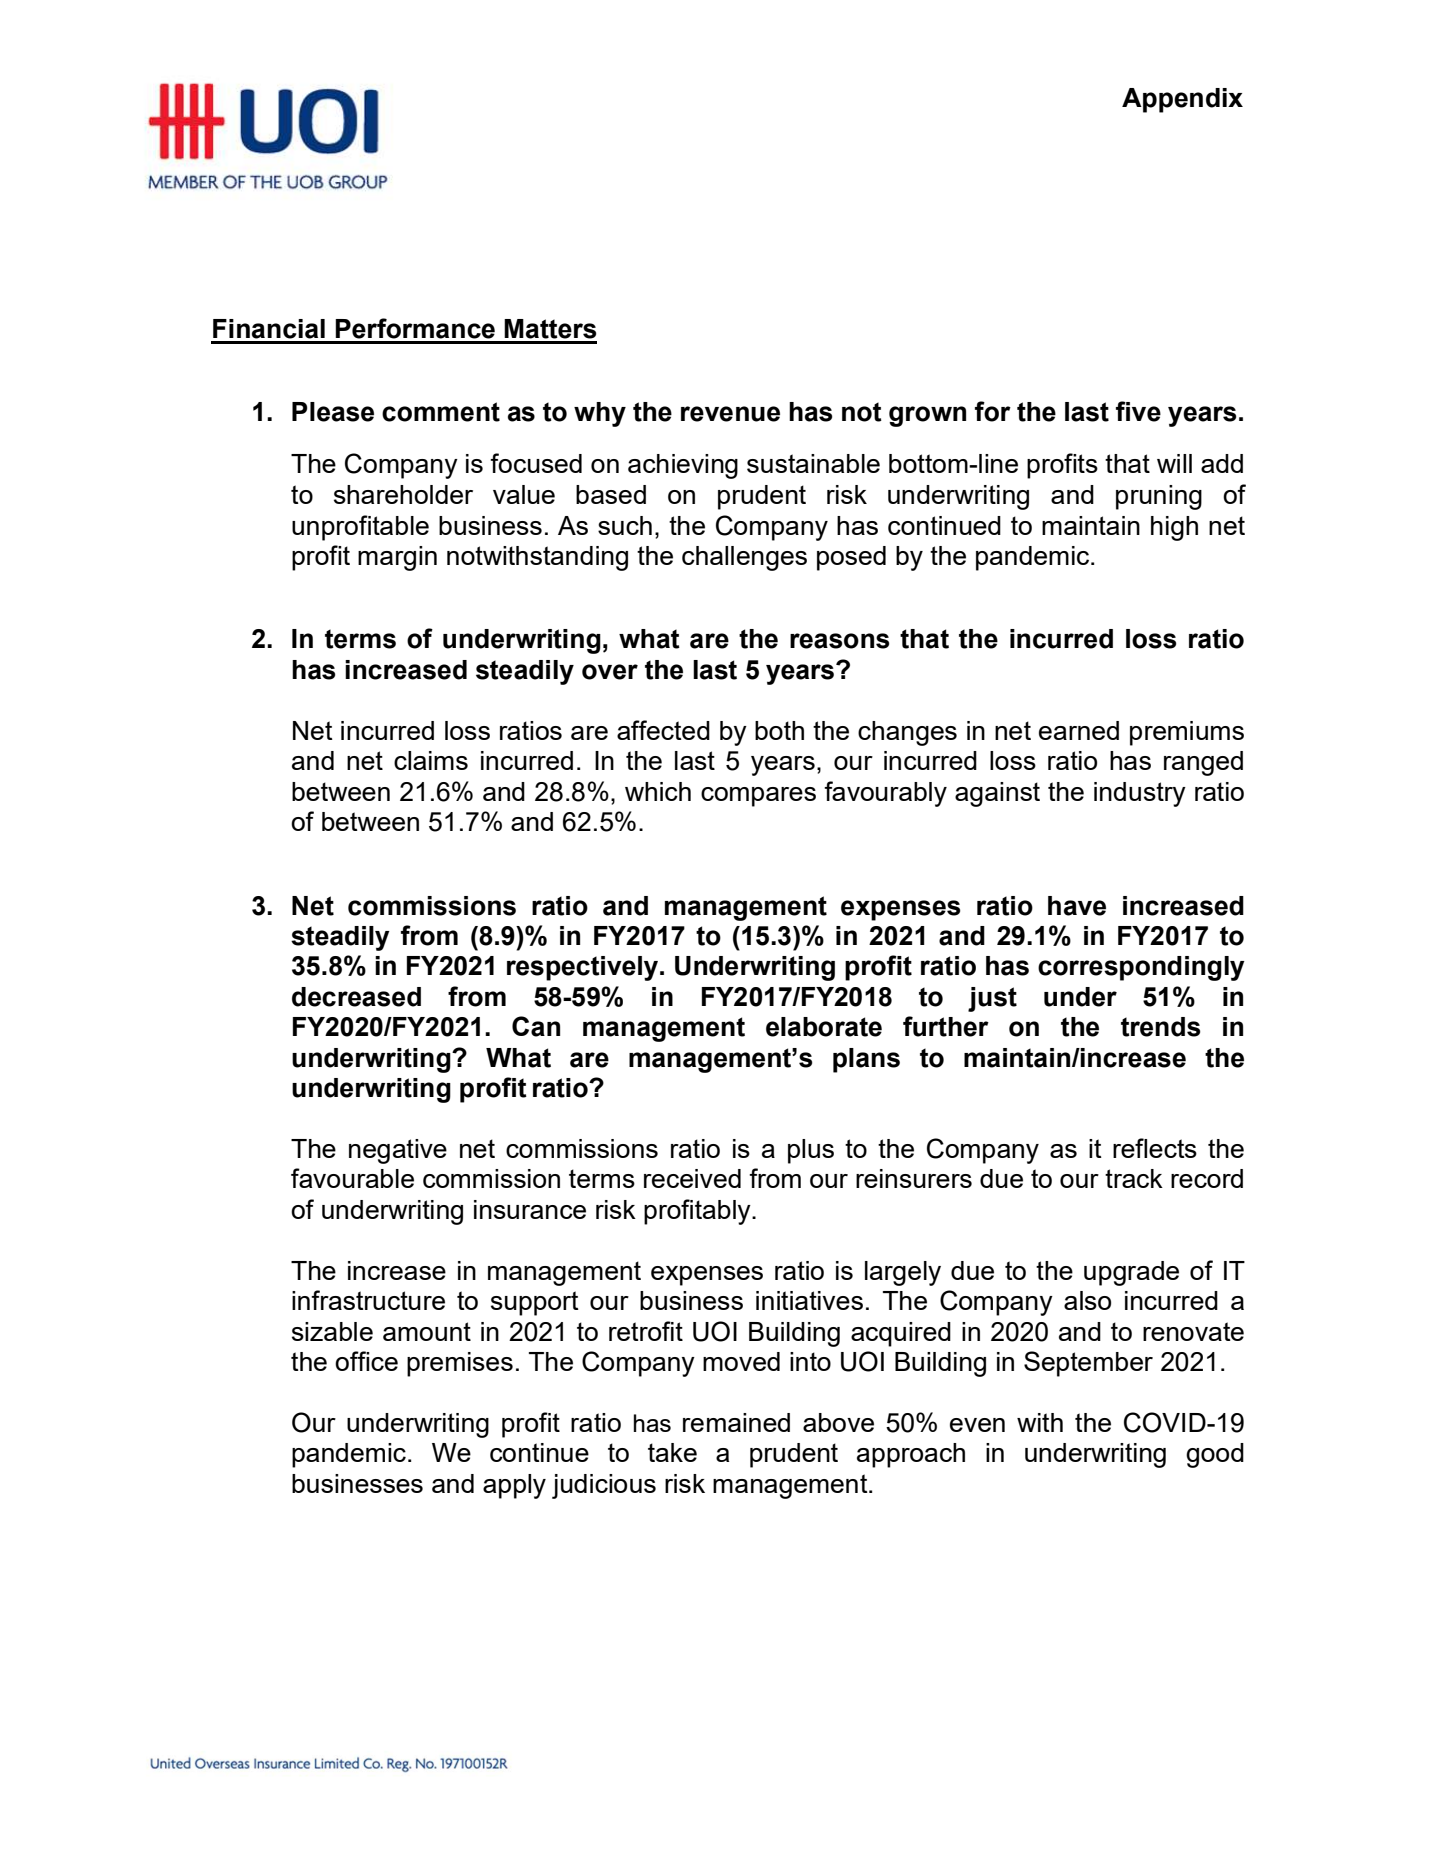  Describe the element at coordinates (1155, 1148) in the image. I see `reflects` at that location.
